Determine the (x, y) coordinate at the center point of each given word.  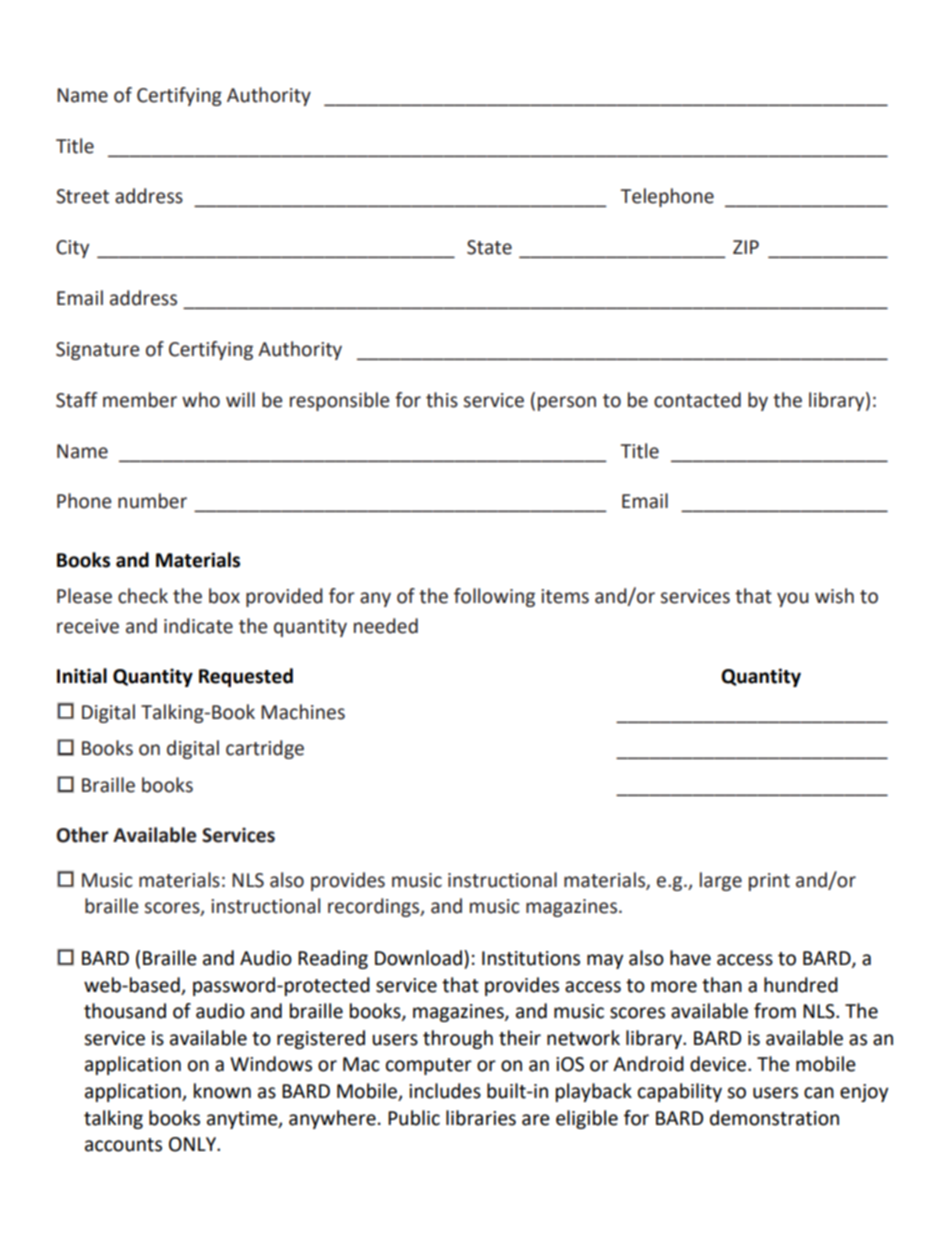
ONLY (193, 1144)
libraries (481, 1118)
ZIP (746, 247)
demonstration (774, 1118)
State (489, 247)
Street (82, 196)
